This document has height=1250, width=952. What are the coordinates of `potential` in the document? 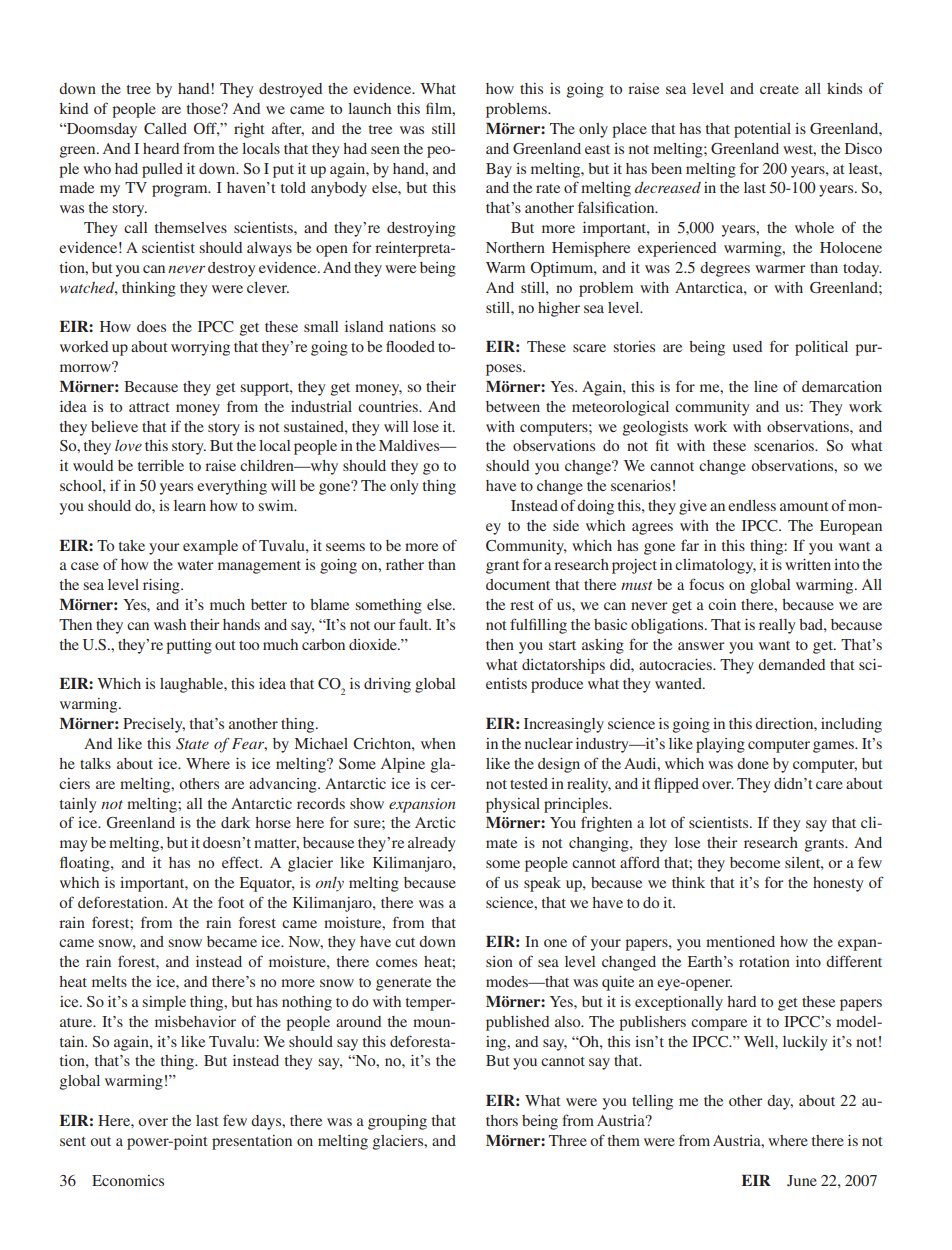 It's located at (762, 130).
